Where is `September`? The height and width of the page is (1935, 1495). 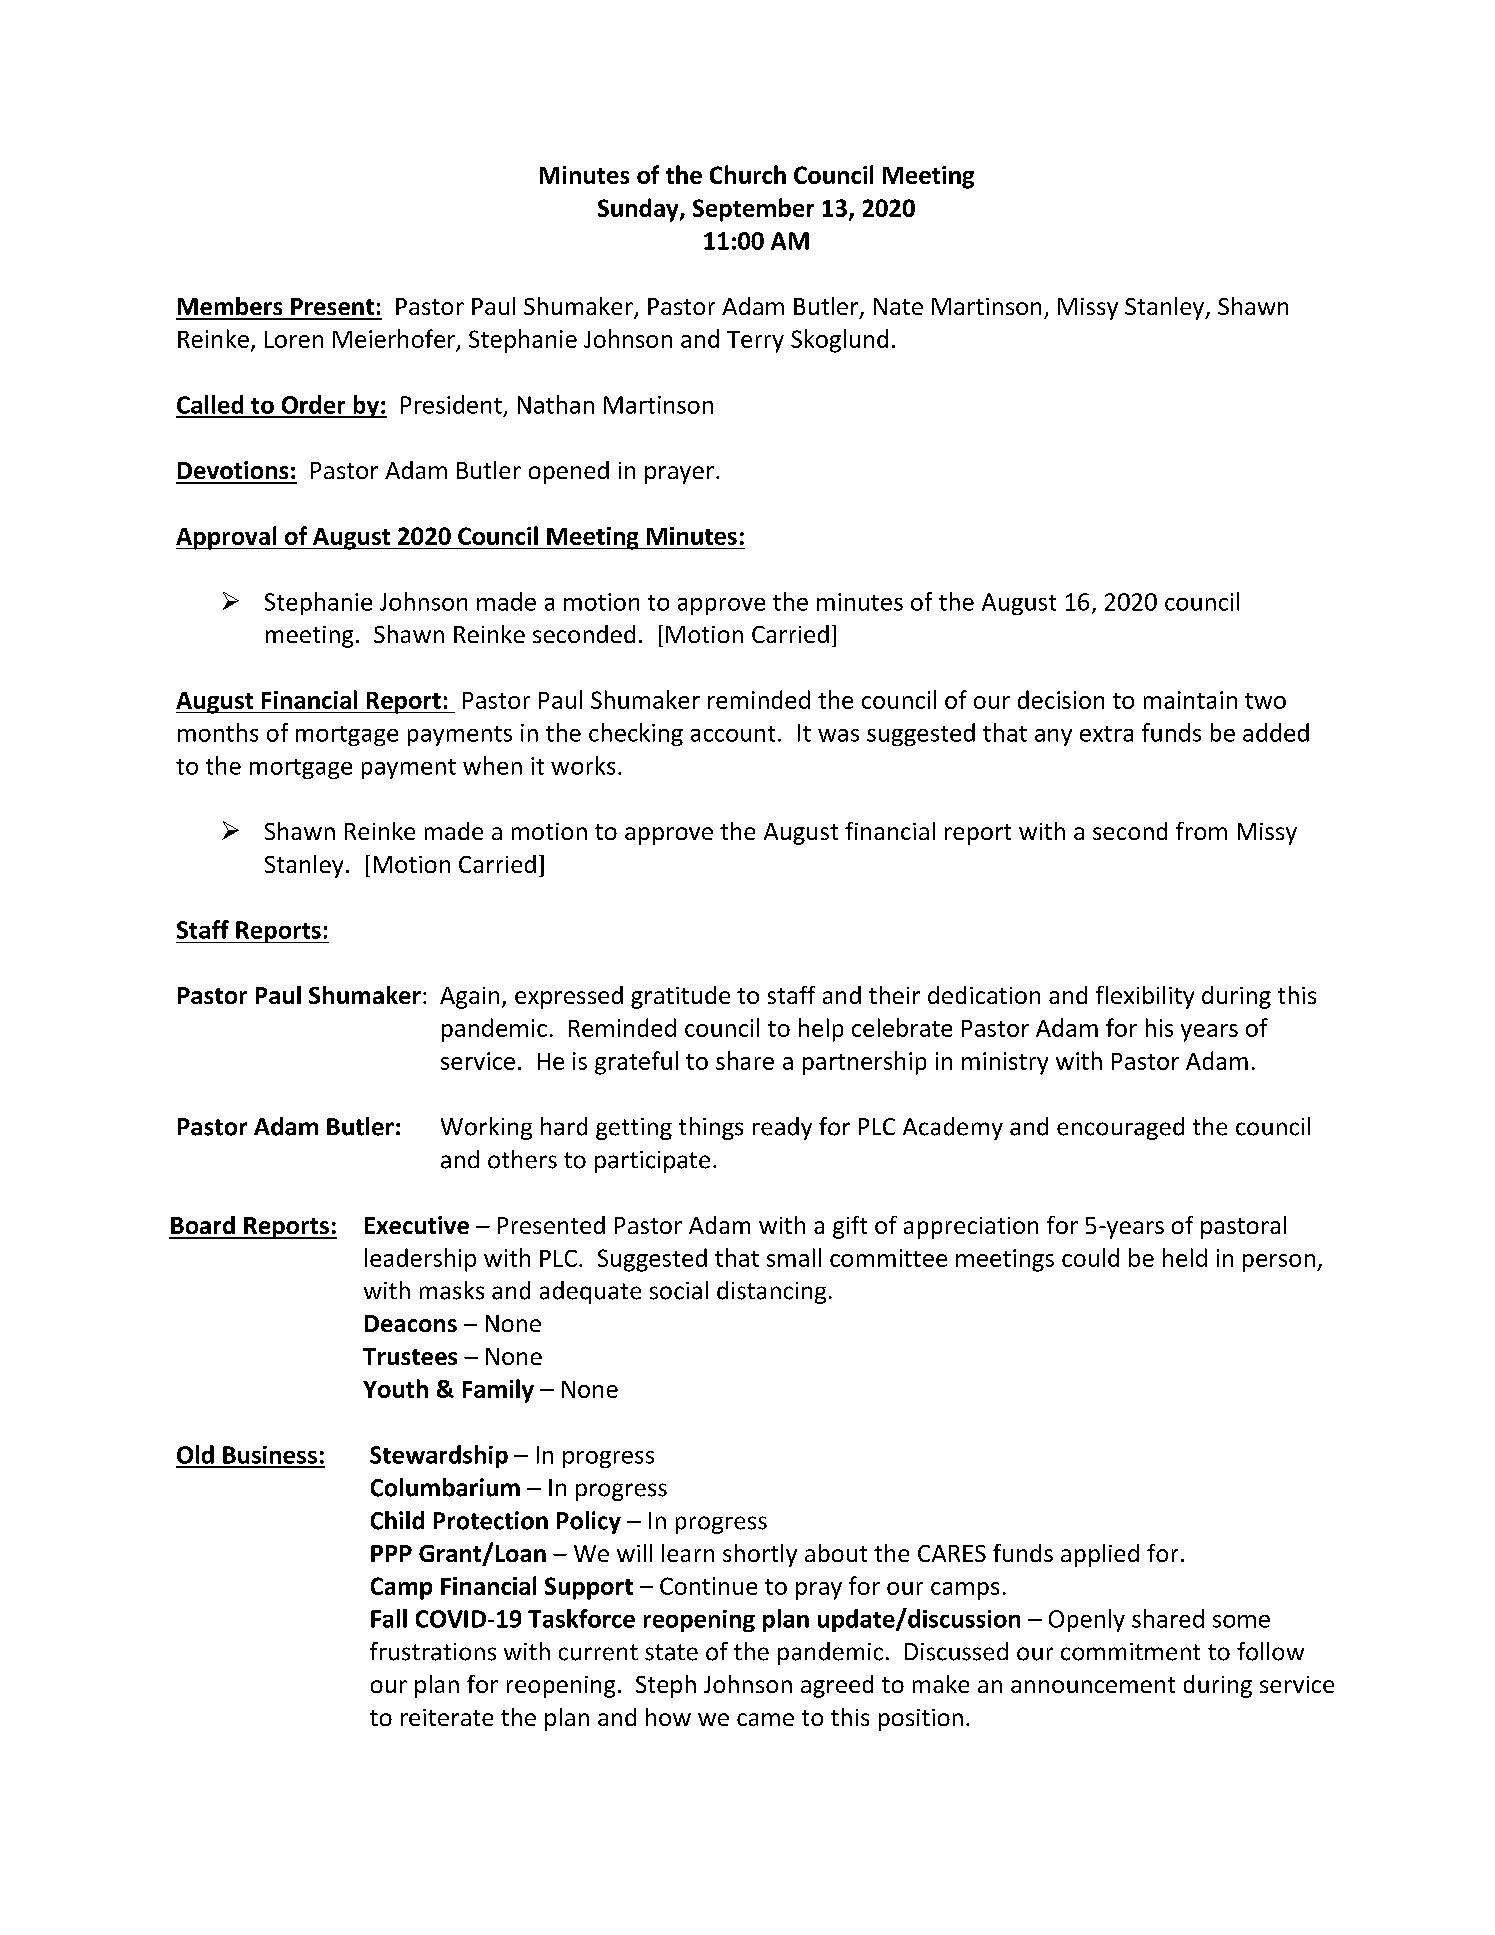
September is located at coordinates (753, 210).
